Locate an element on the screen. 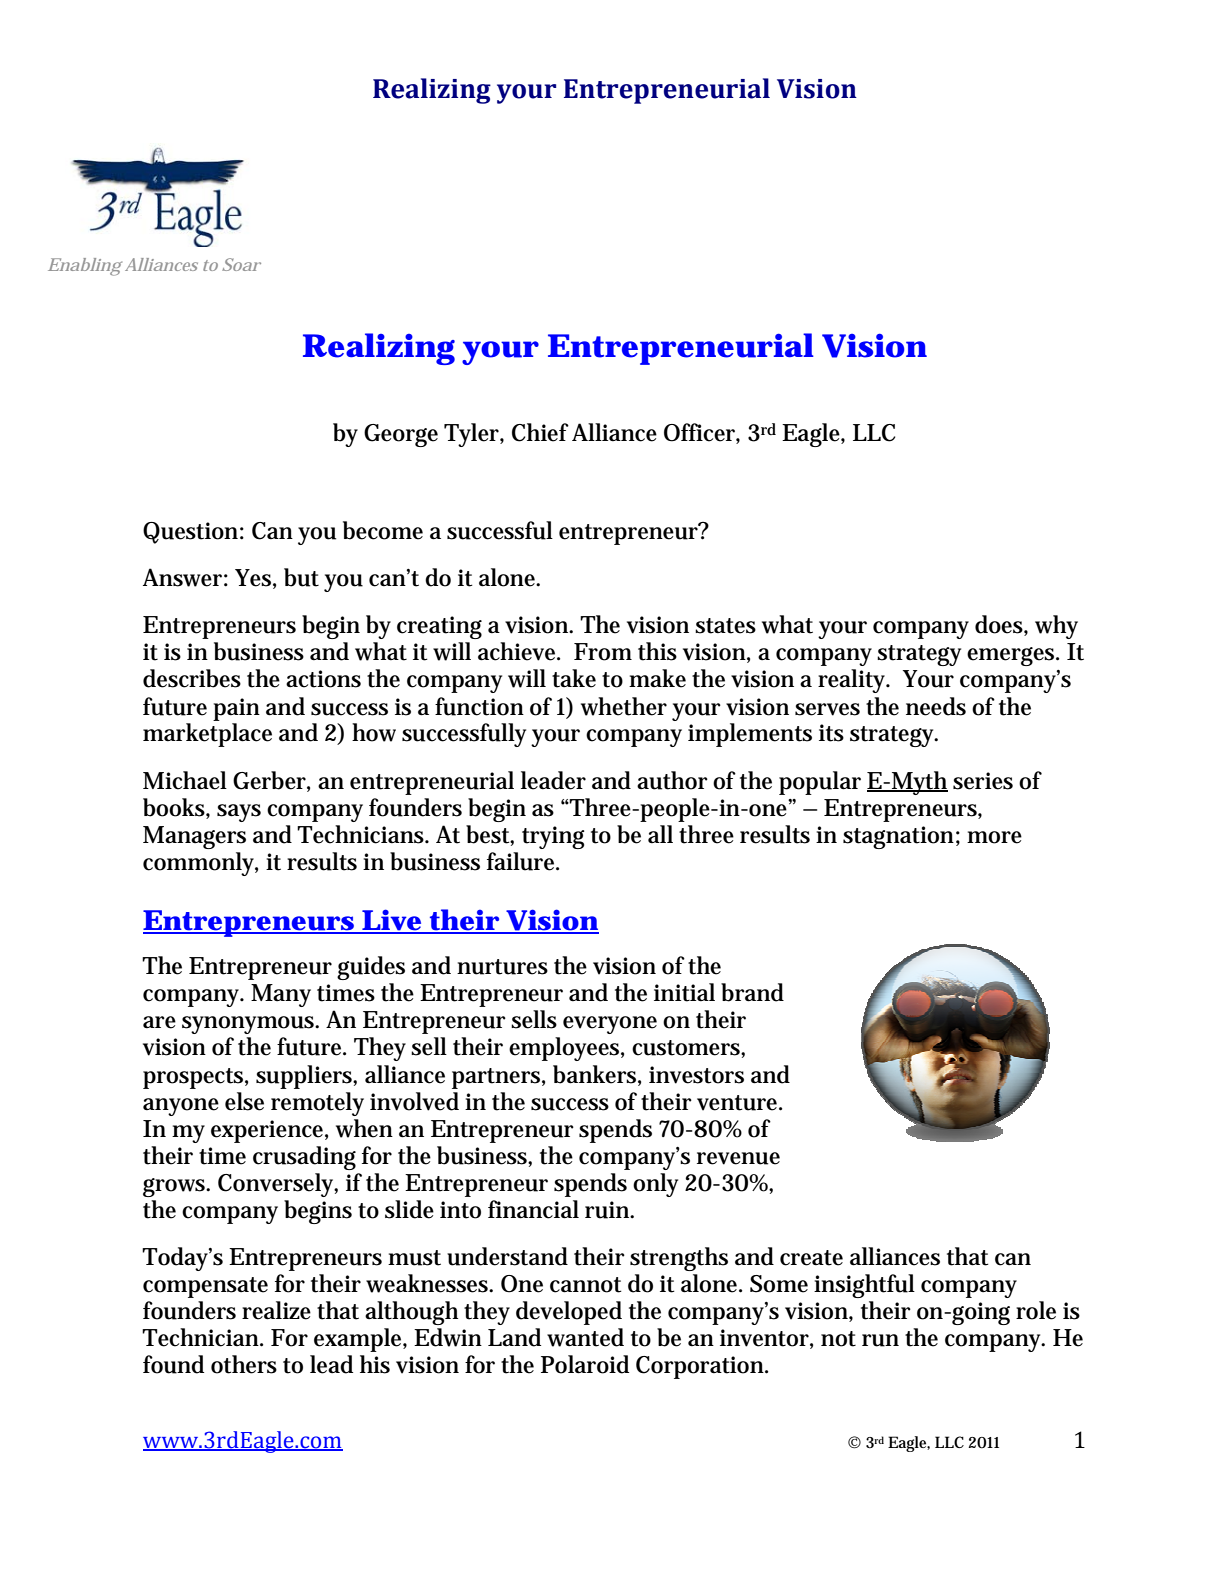 The image size is (1215, 1573). others is located at coordinates (244, 1364).
